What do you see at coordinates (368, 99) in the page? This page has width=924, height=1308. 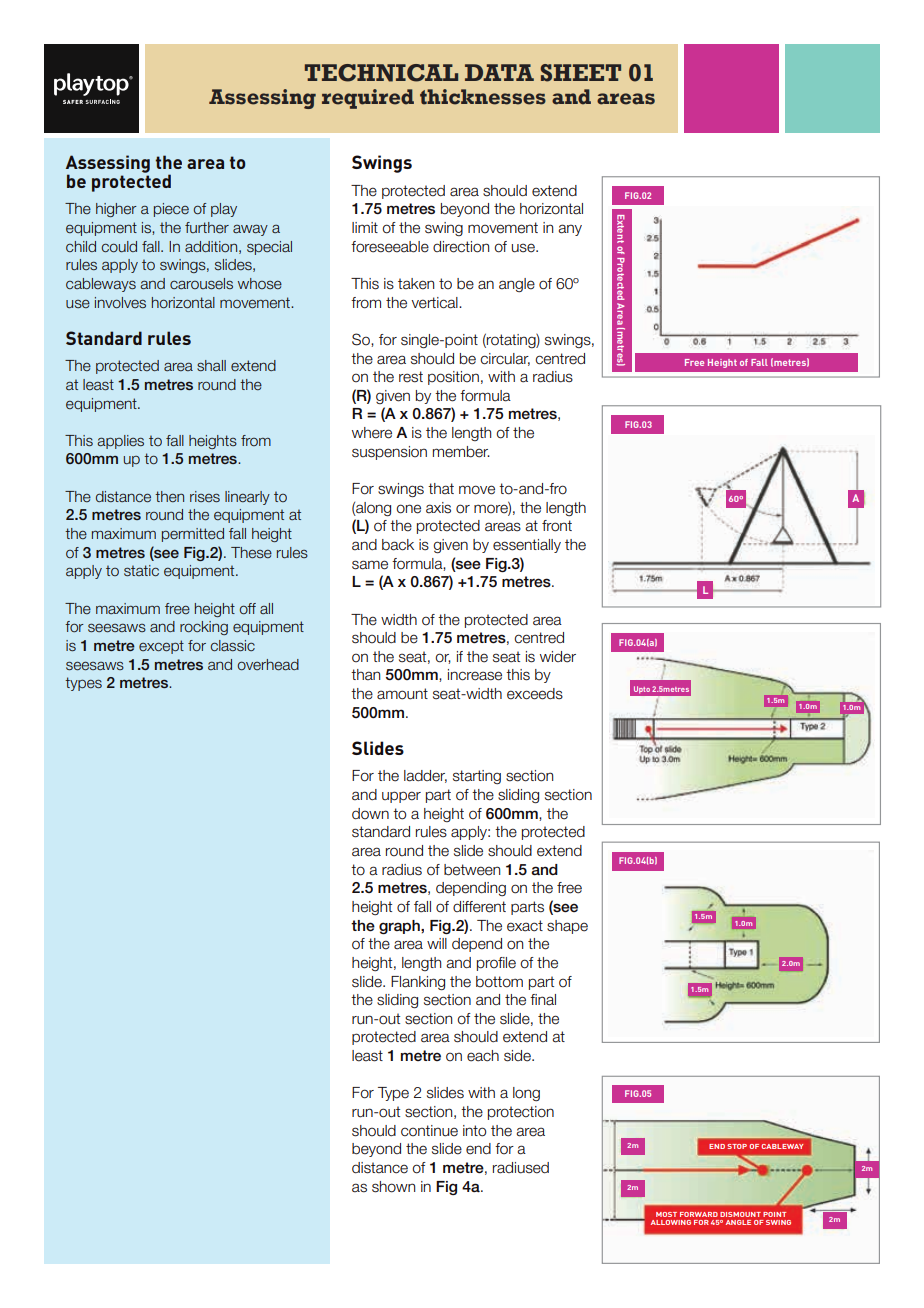 I see `required` at bounding box center [368, 99].
